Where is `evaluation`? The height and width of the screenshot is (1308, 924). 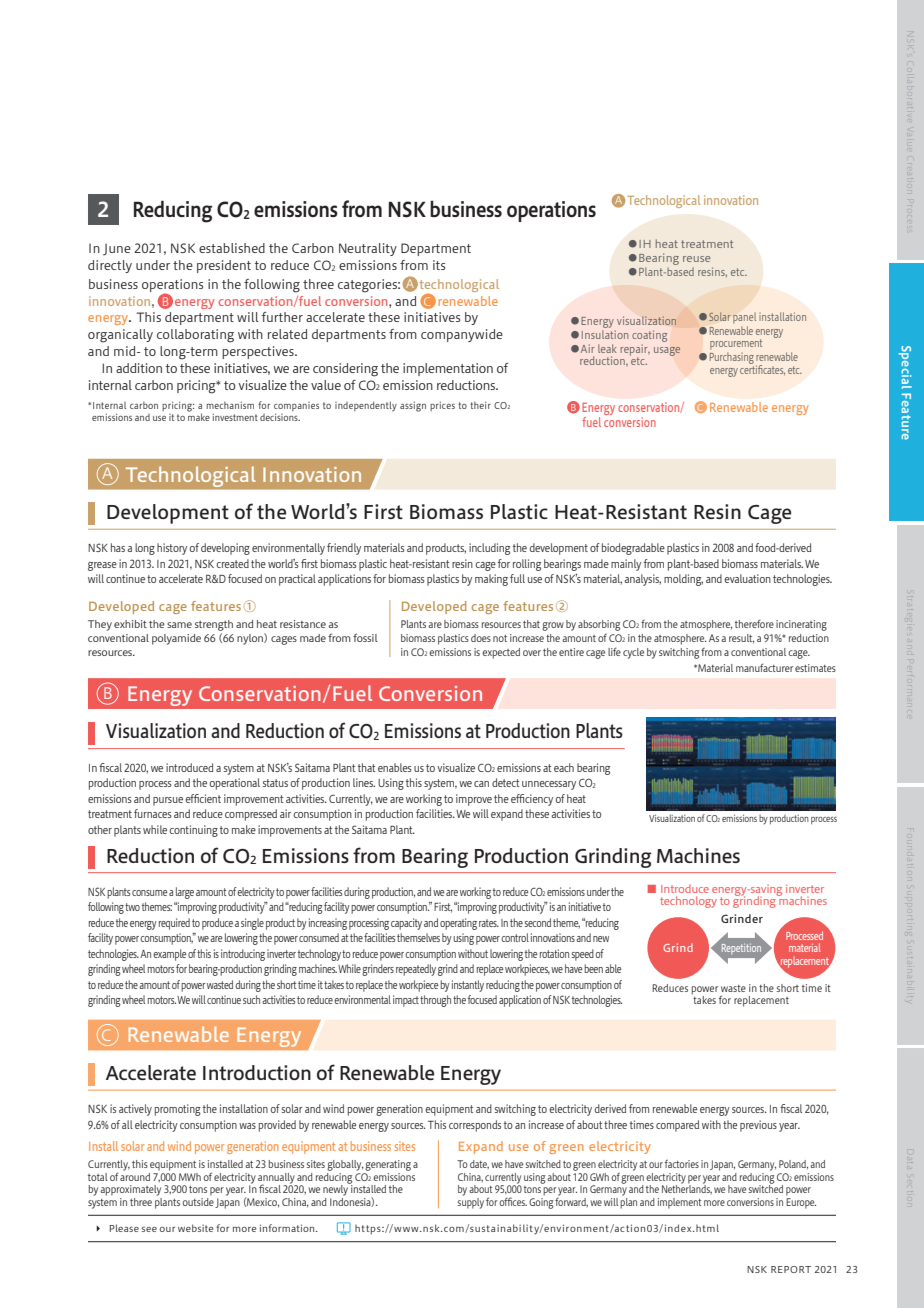 evaluation is located at coordinates (748, 578).
